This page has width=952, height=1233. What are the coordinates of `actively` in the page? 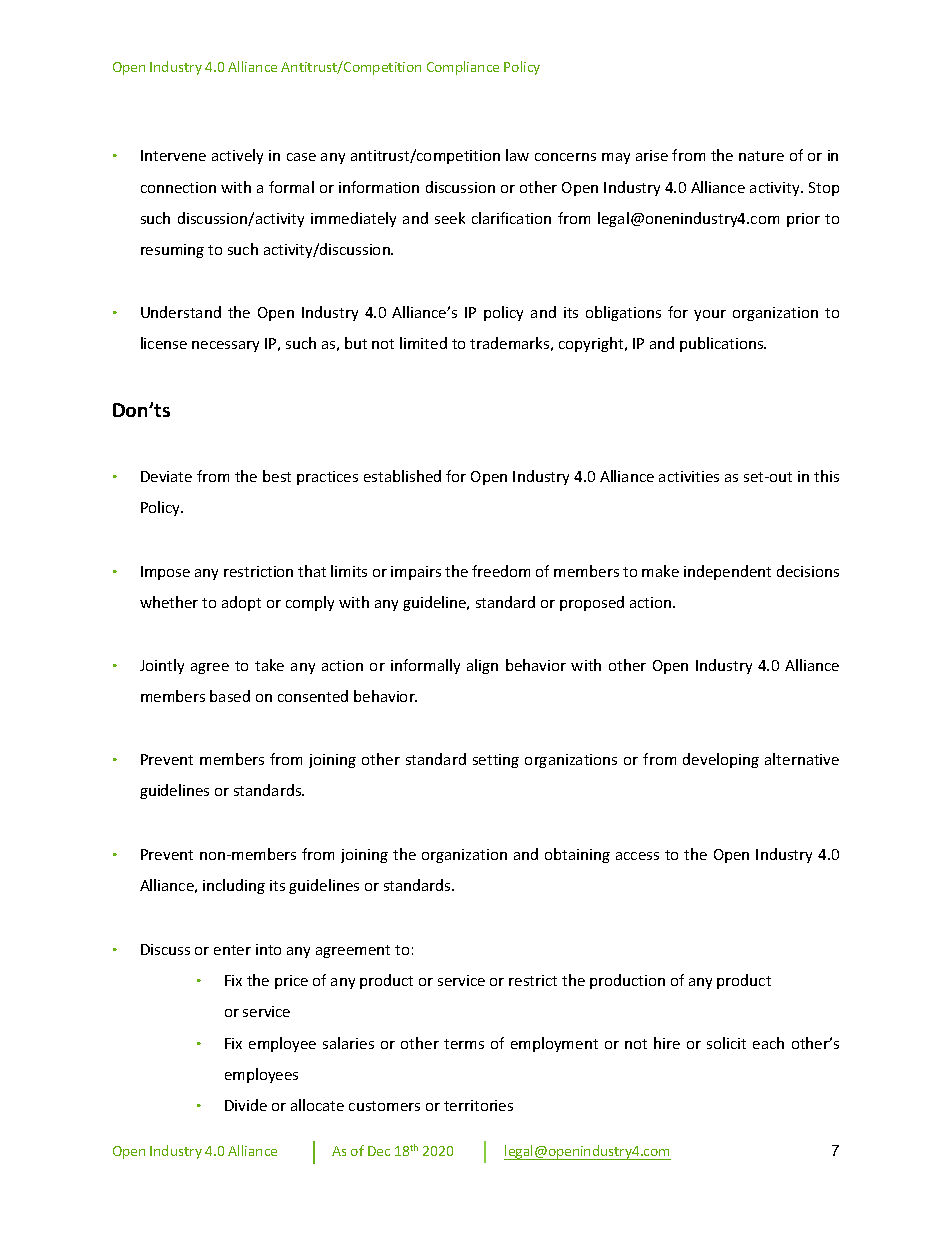 It's located at (237, 156).
